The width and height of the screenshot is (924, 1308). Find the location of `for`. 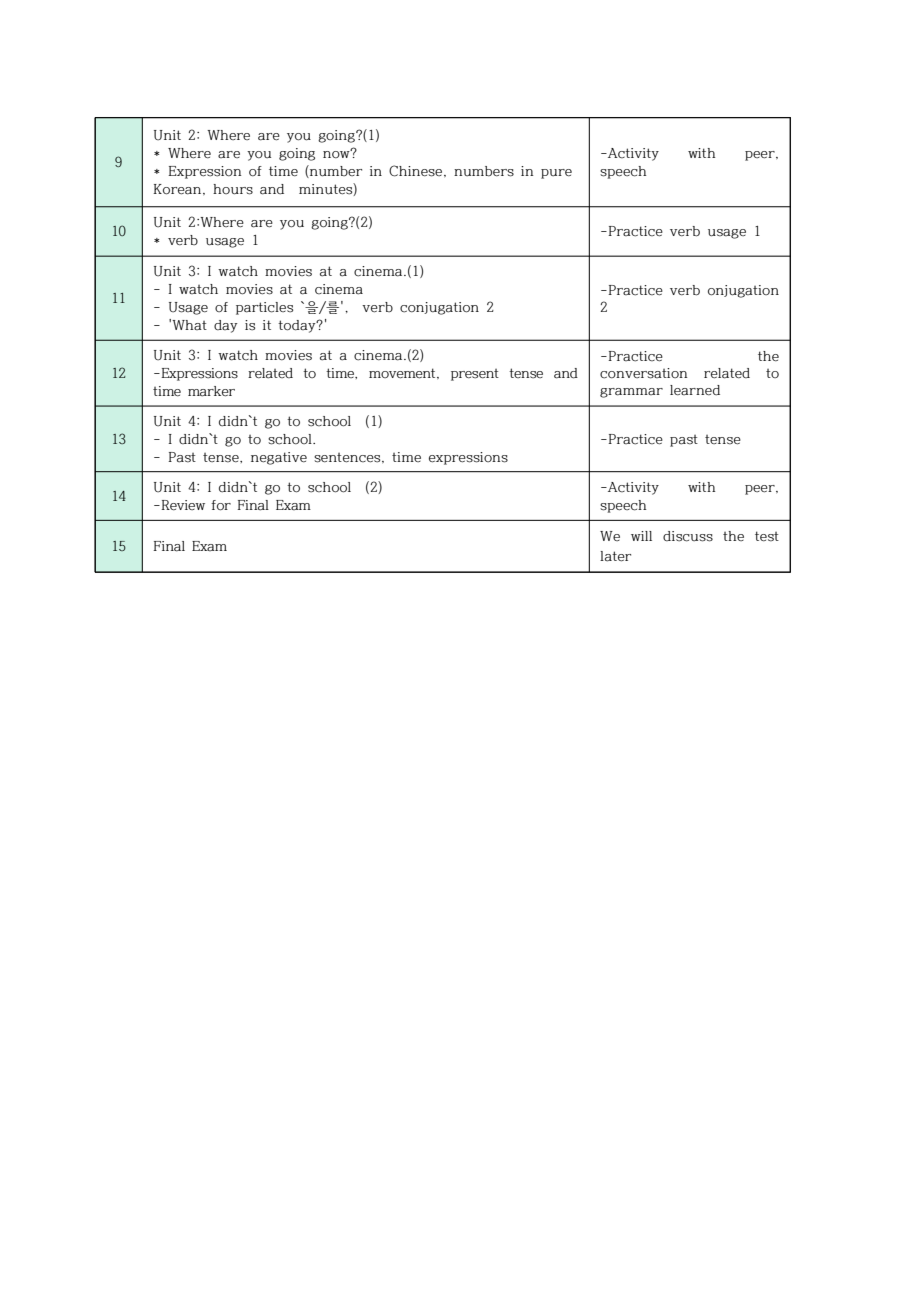

for is located at coordinates (221, 505).
